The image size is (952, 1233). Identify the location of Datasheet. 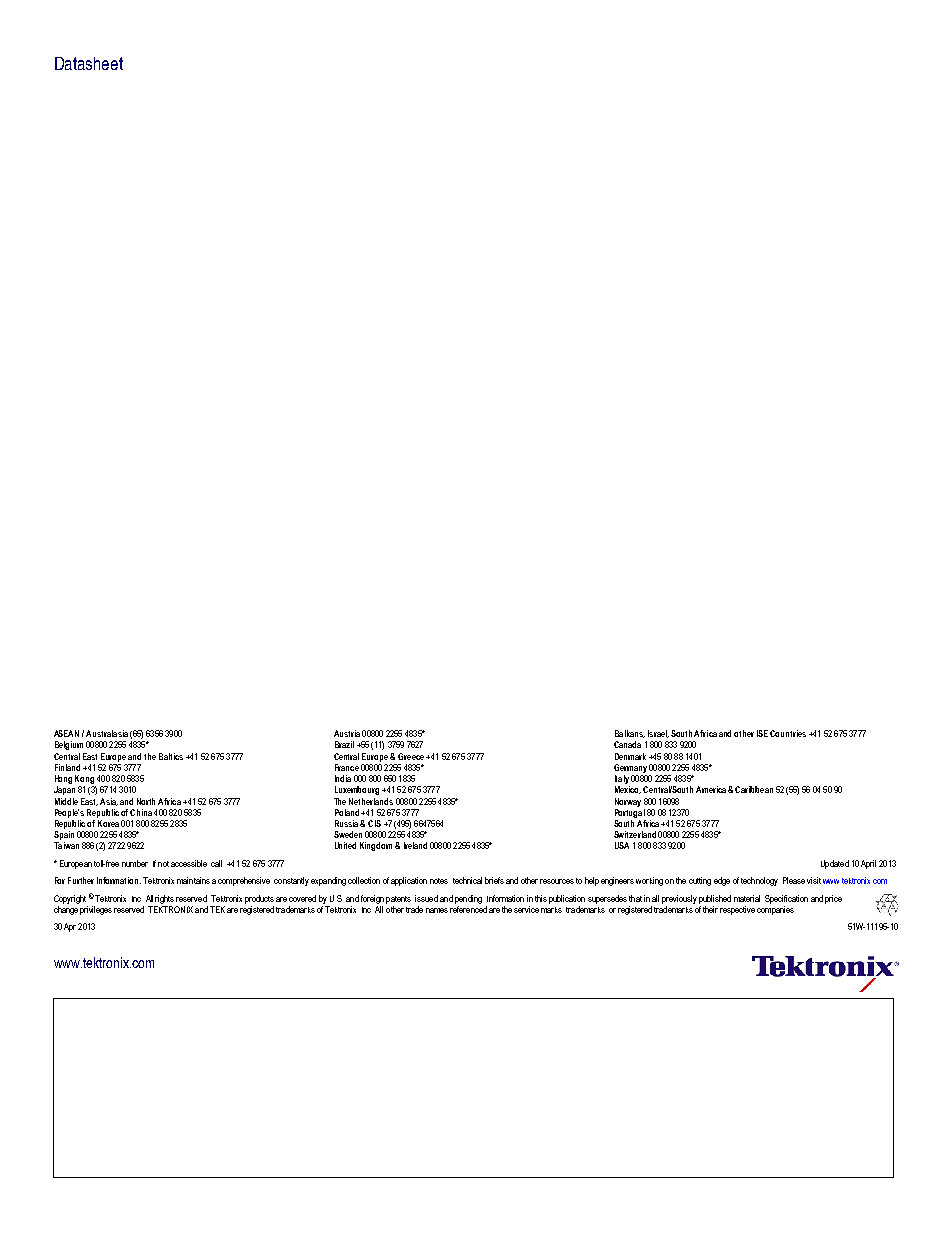
(89, 63).
